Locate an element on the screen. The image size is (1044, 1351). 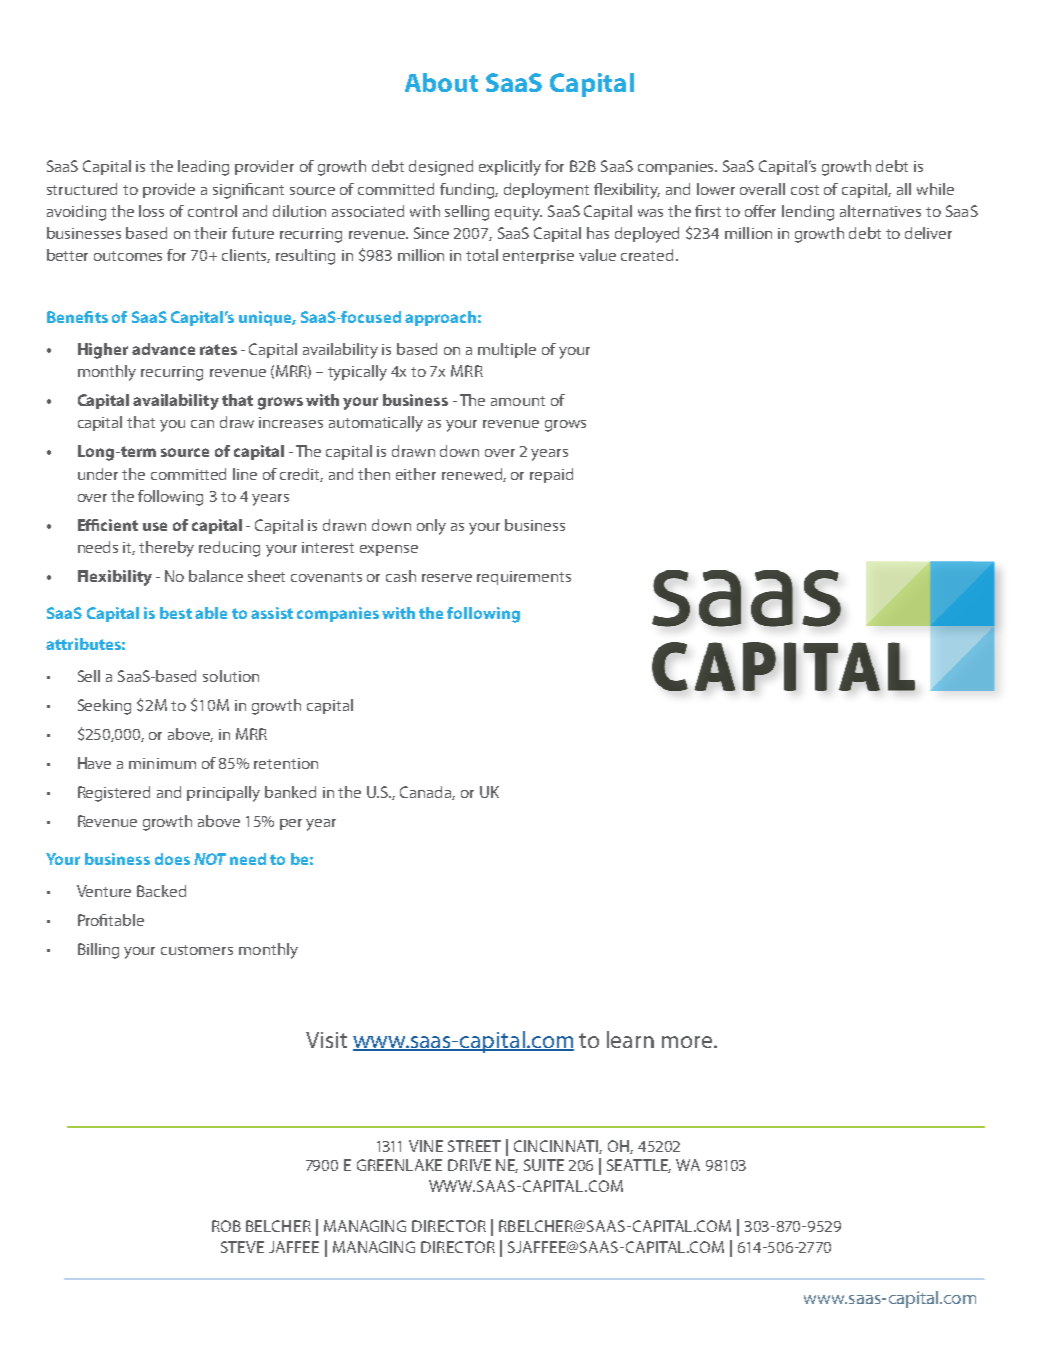
leading is located at coordinates (203, 168).
